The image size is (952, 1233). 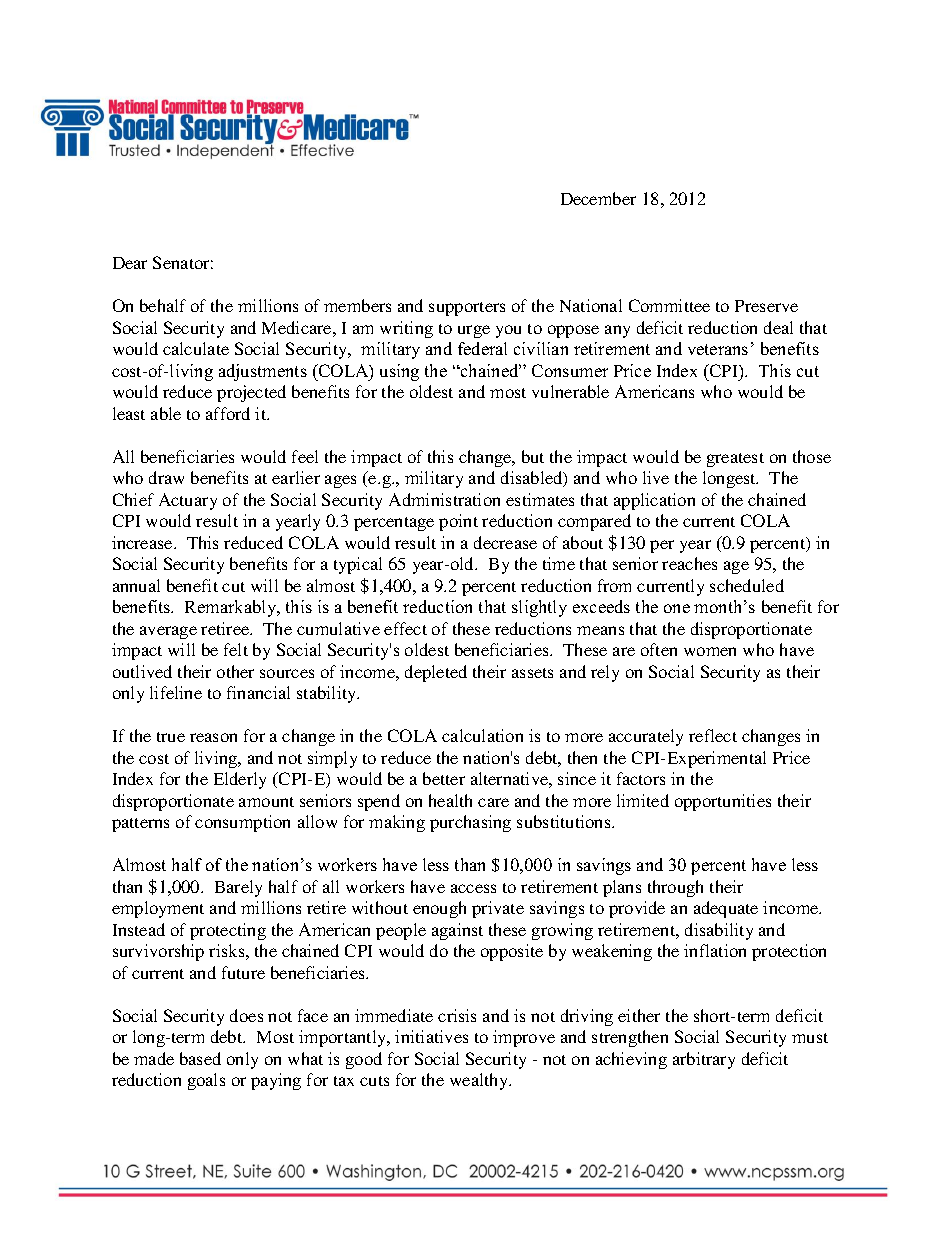 I want to click on Preserve, so click(x=766, y=306).
